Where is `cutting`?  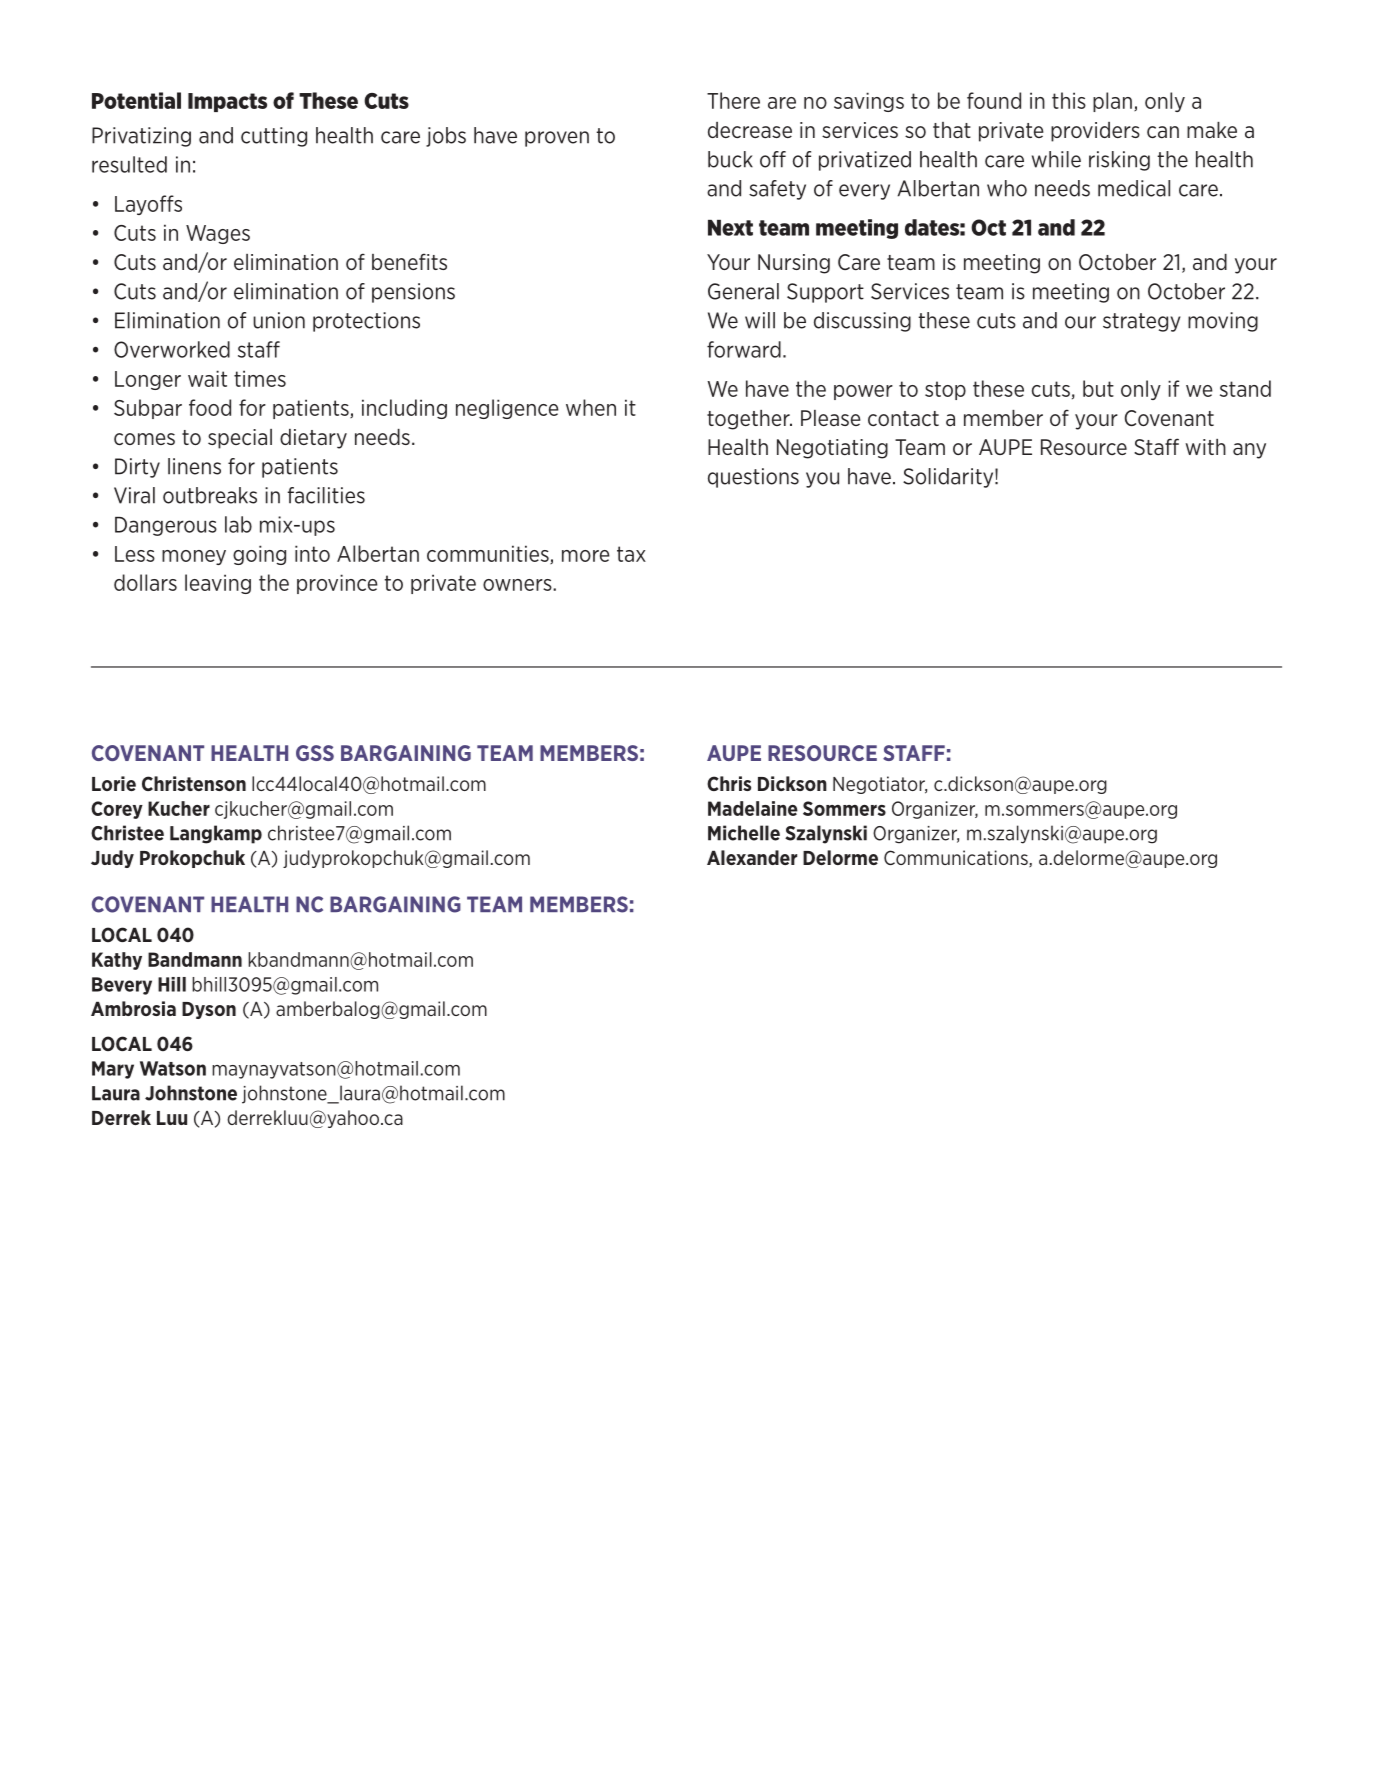
cutting is located at coordinates (274, 137).
